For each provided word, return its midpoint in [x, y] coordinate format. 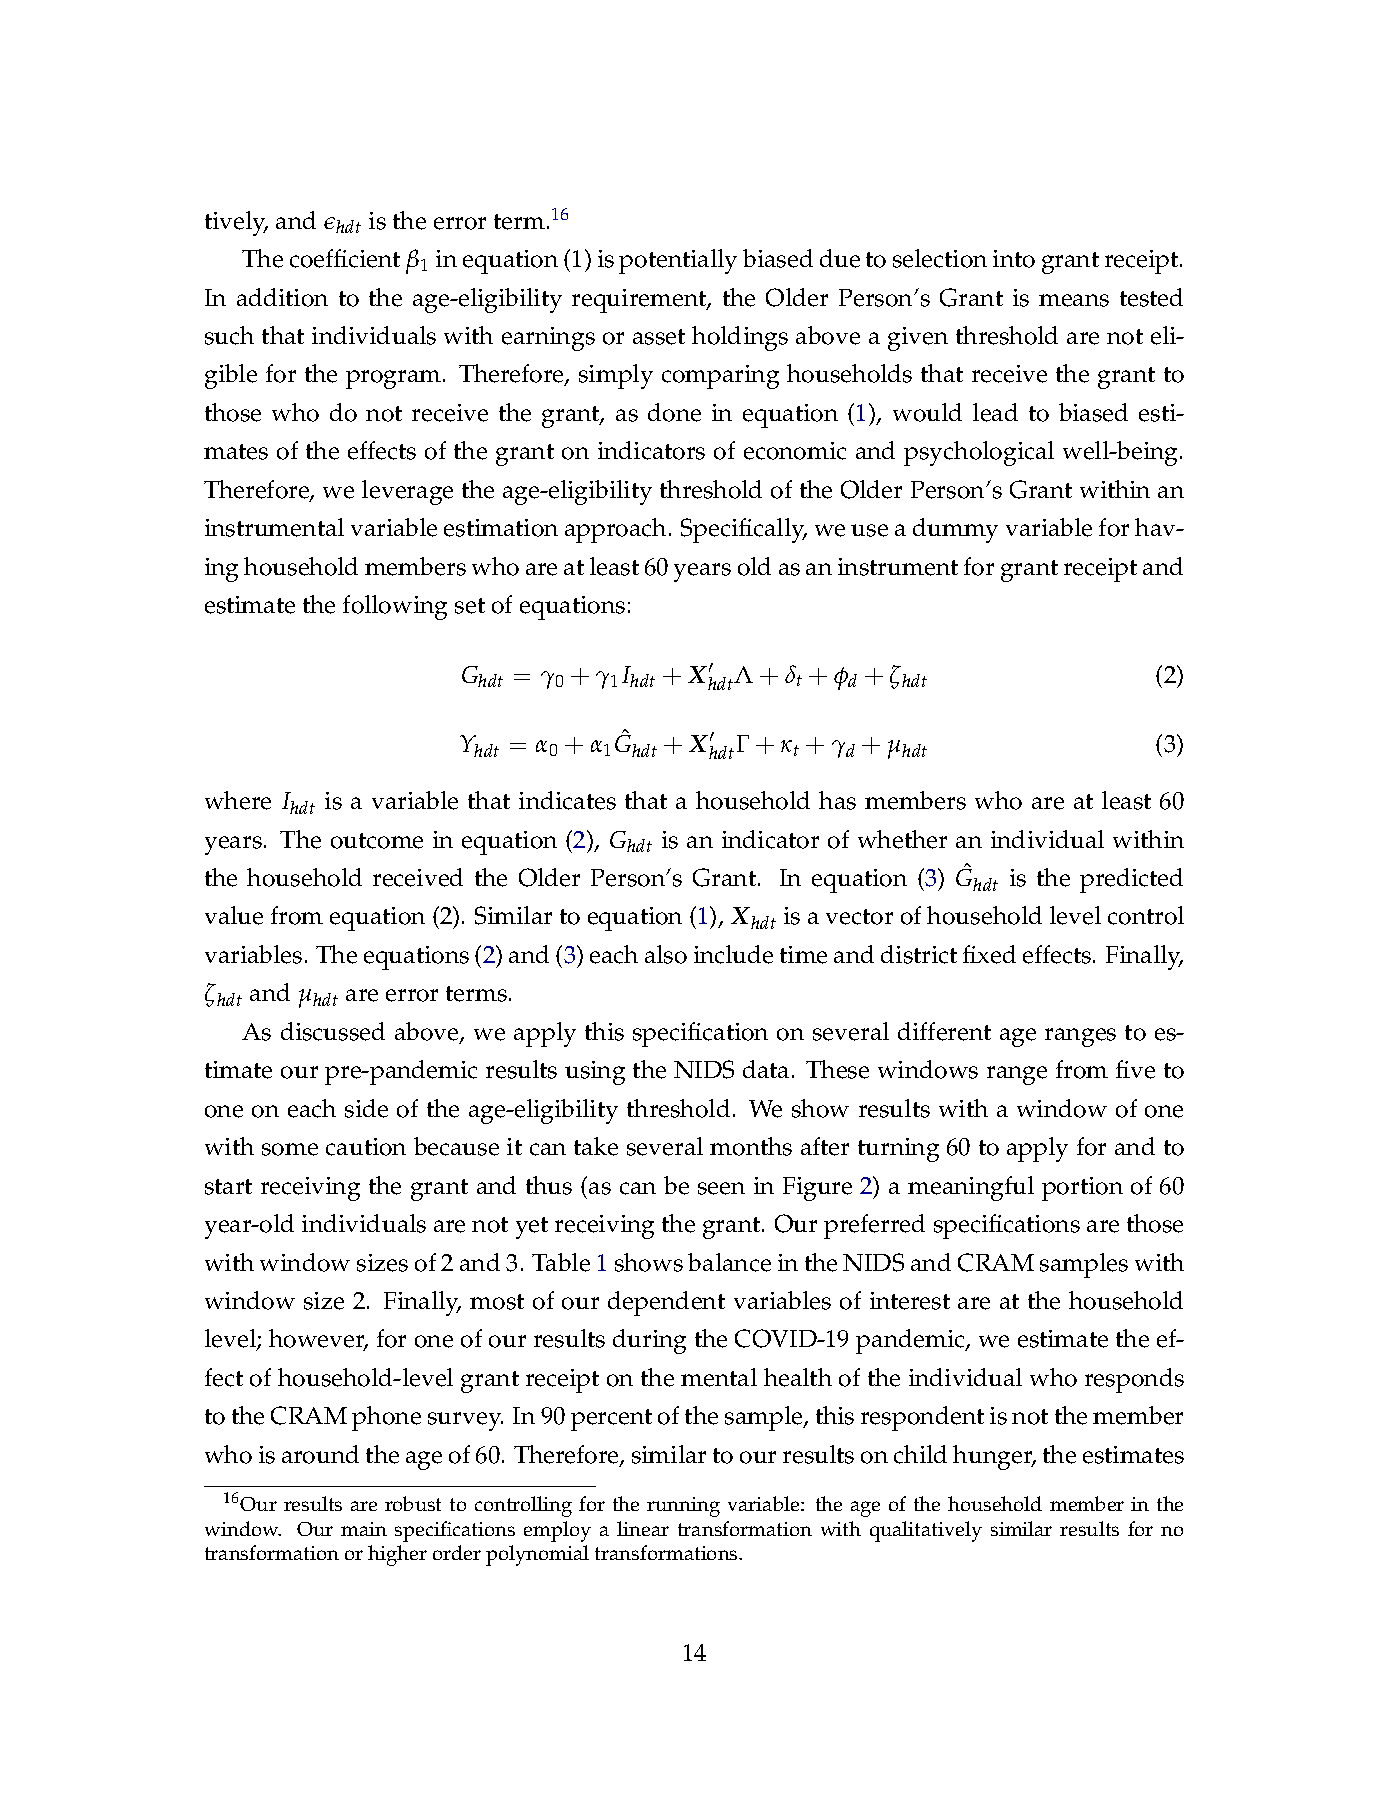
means [1074, 300]
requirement [640, 301]
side [366, 1108]
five [1135, 1069]
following [395, 607]
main [364, 1529]
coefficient [345, 258]
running [683, 1507]
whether [902, 839]
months [751, 1146]
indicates [567, 800]
